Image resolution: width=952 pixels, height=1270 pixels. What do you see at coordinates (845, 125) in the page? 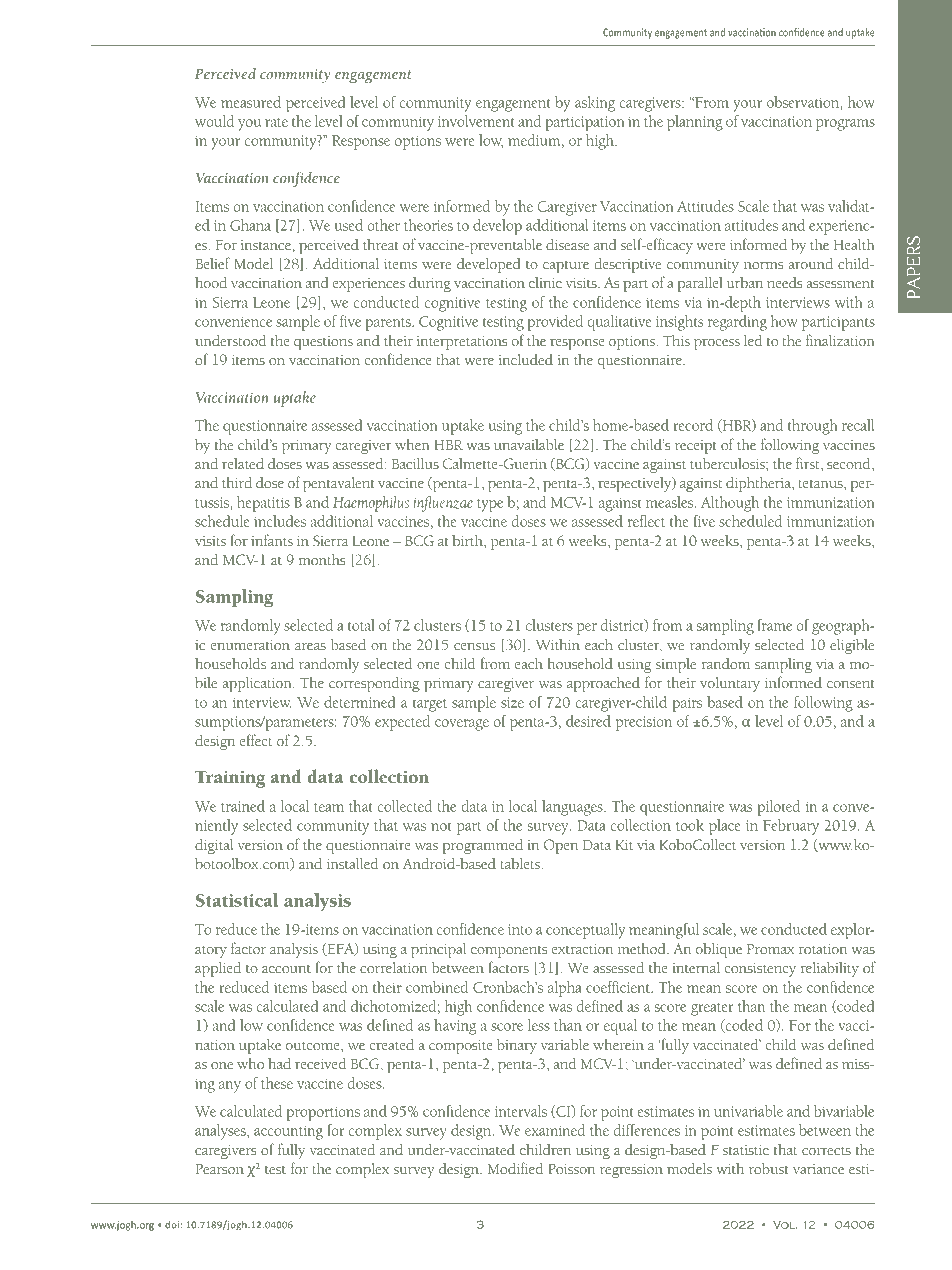
I see `programs` at bounding box center [845, 125].
